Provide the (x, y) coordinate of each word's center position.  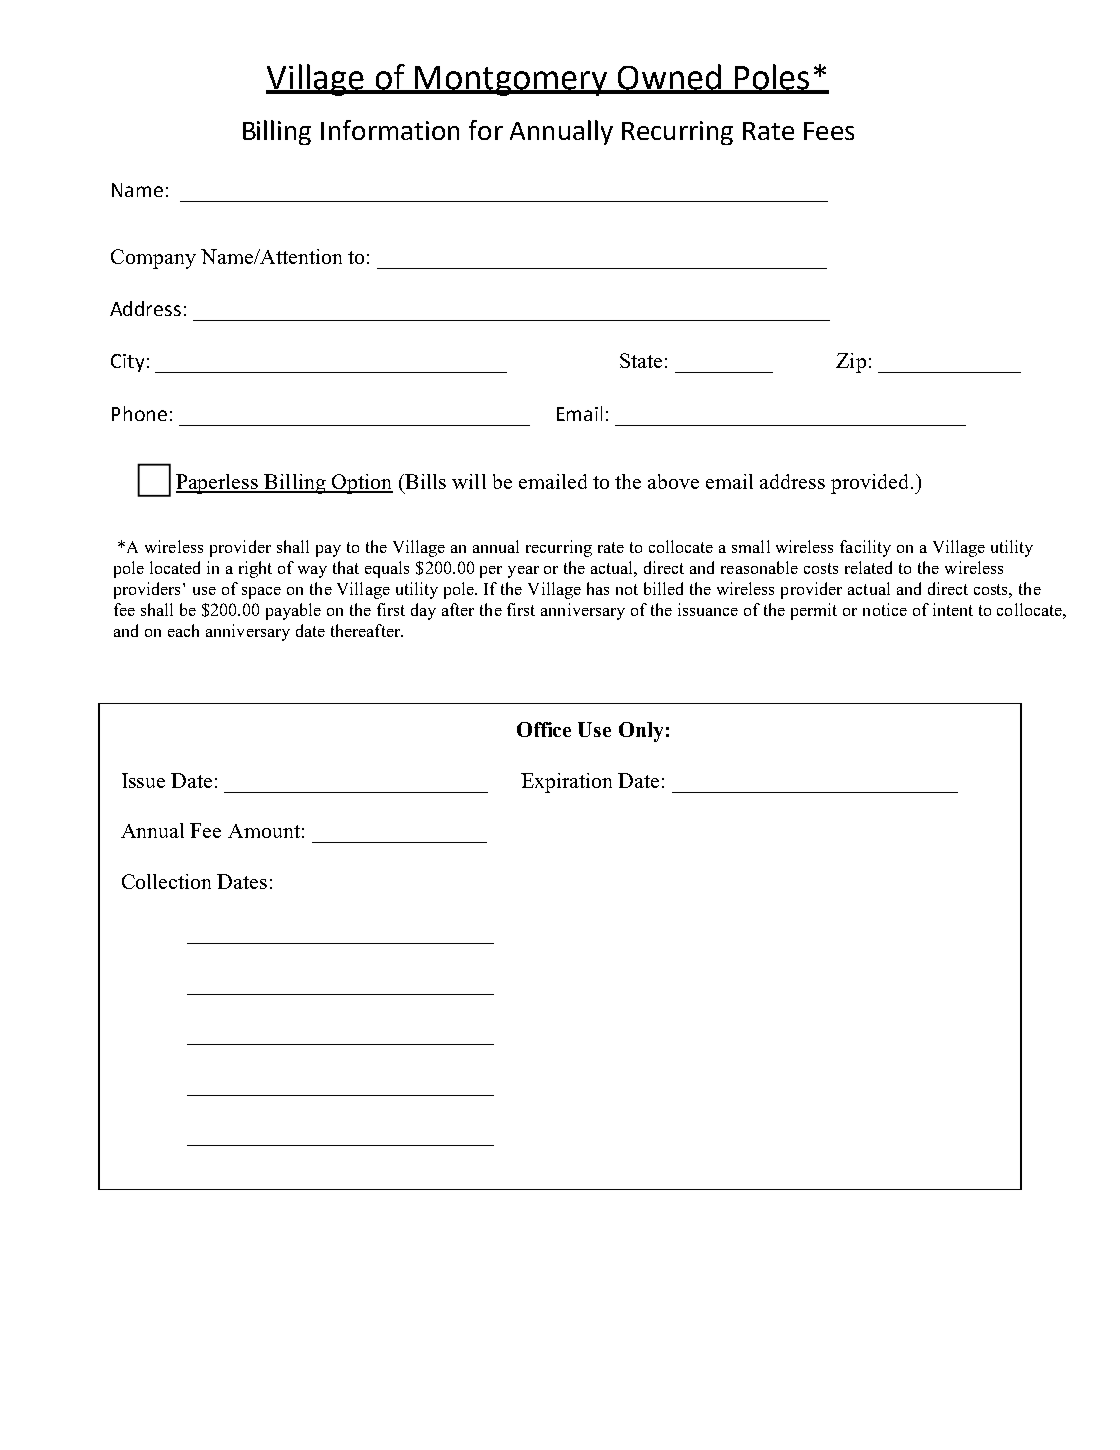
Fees (829, 131)
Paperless (218, 484)
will (469, 481)
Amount (264, 831)
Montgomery (511, 81)
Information (390, 130)
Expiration (566, 783)
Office (544, 729)
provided (871, 484)
